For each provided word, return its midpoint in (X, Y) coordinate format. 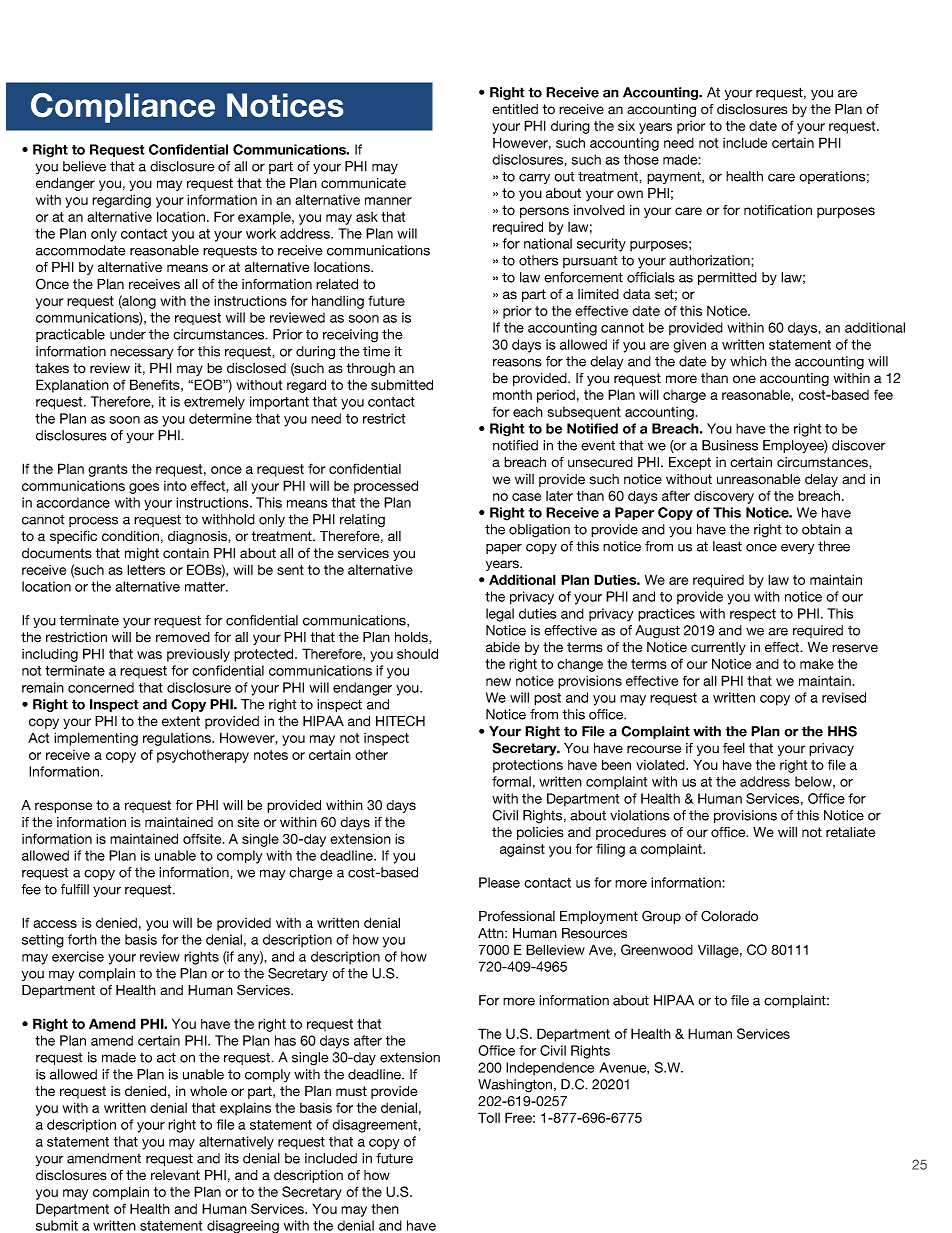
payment (675, 177)
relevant (175, 1175)
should (417, 653)
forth (82, 939)
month (512, 395)
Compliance (123, 108)
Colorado (729, 916)
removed (183, 637)
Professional (517, 916)
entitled (515, 109)
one (744, 379)
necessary (141, 353)
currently (718, 648)
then (385, 1209)
